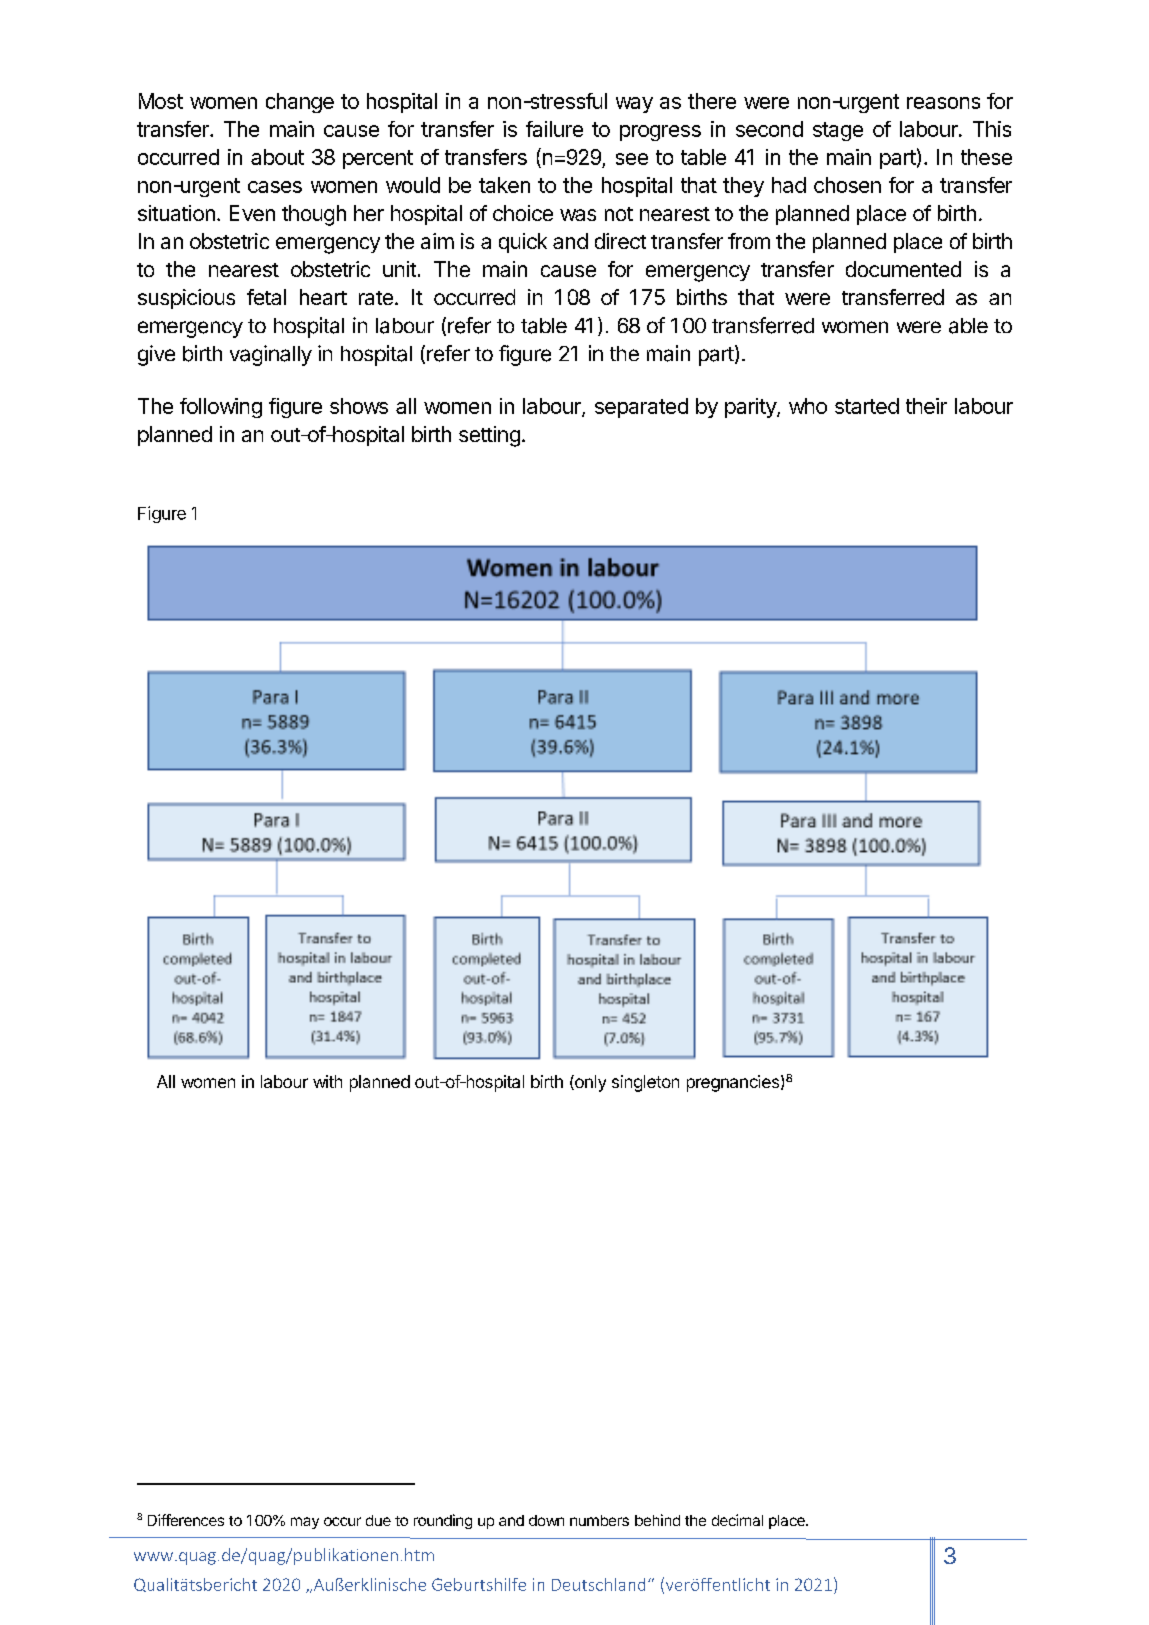  What do you see at coordinates (867, 406) in the document?
I see `started` at bounding box center [867, 406].
